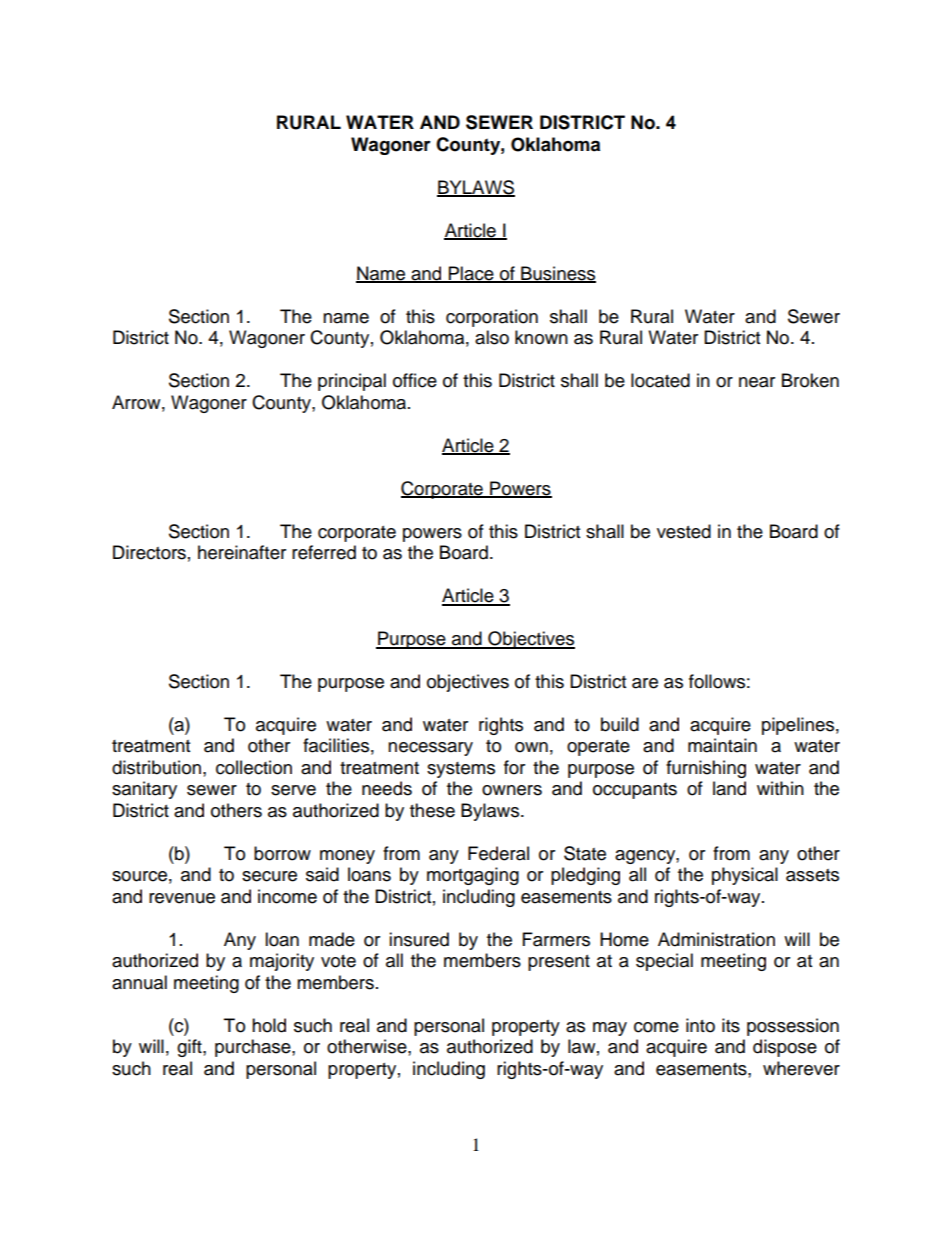 This image has width=952, height=1233. What do you see at coordinates (729, 788) in the image?
I see `land` at bounding box center [729, 788].
